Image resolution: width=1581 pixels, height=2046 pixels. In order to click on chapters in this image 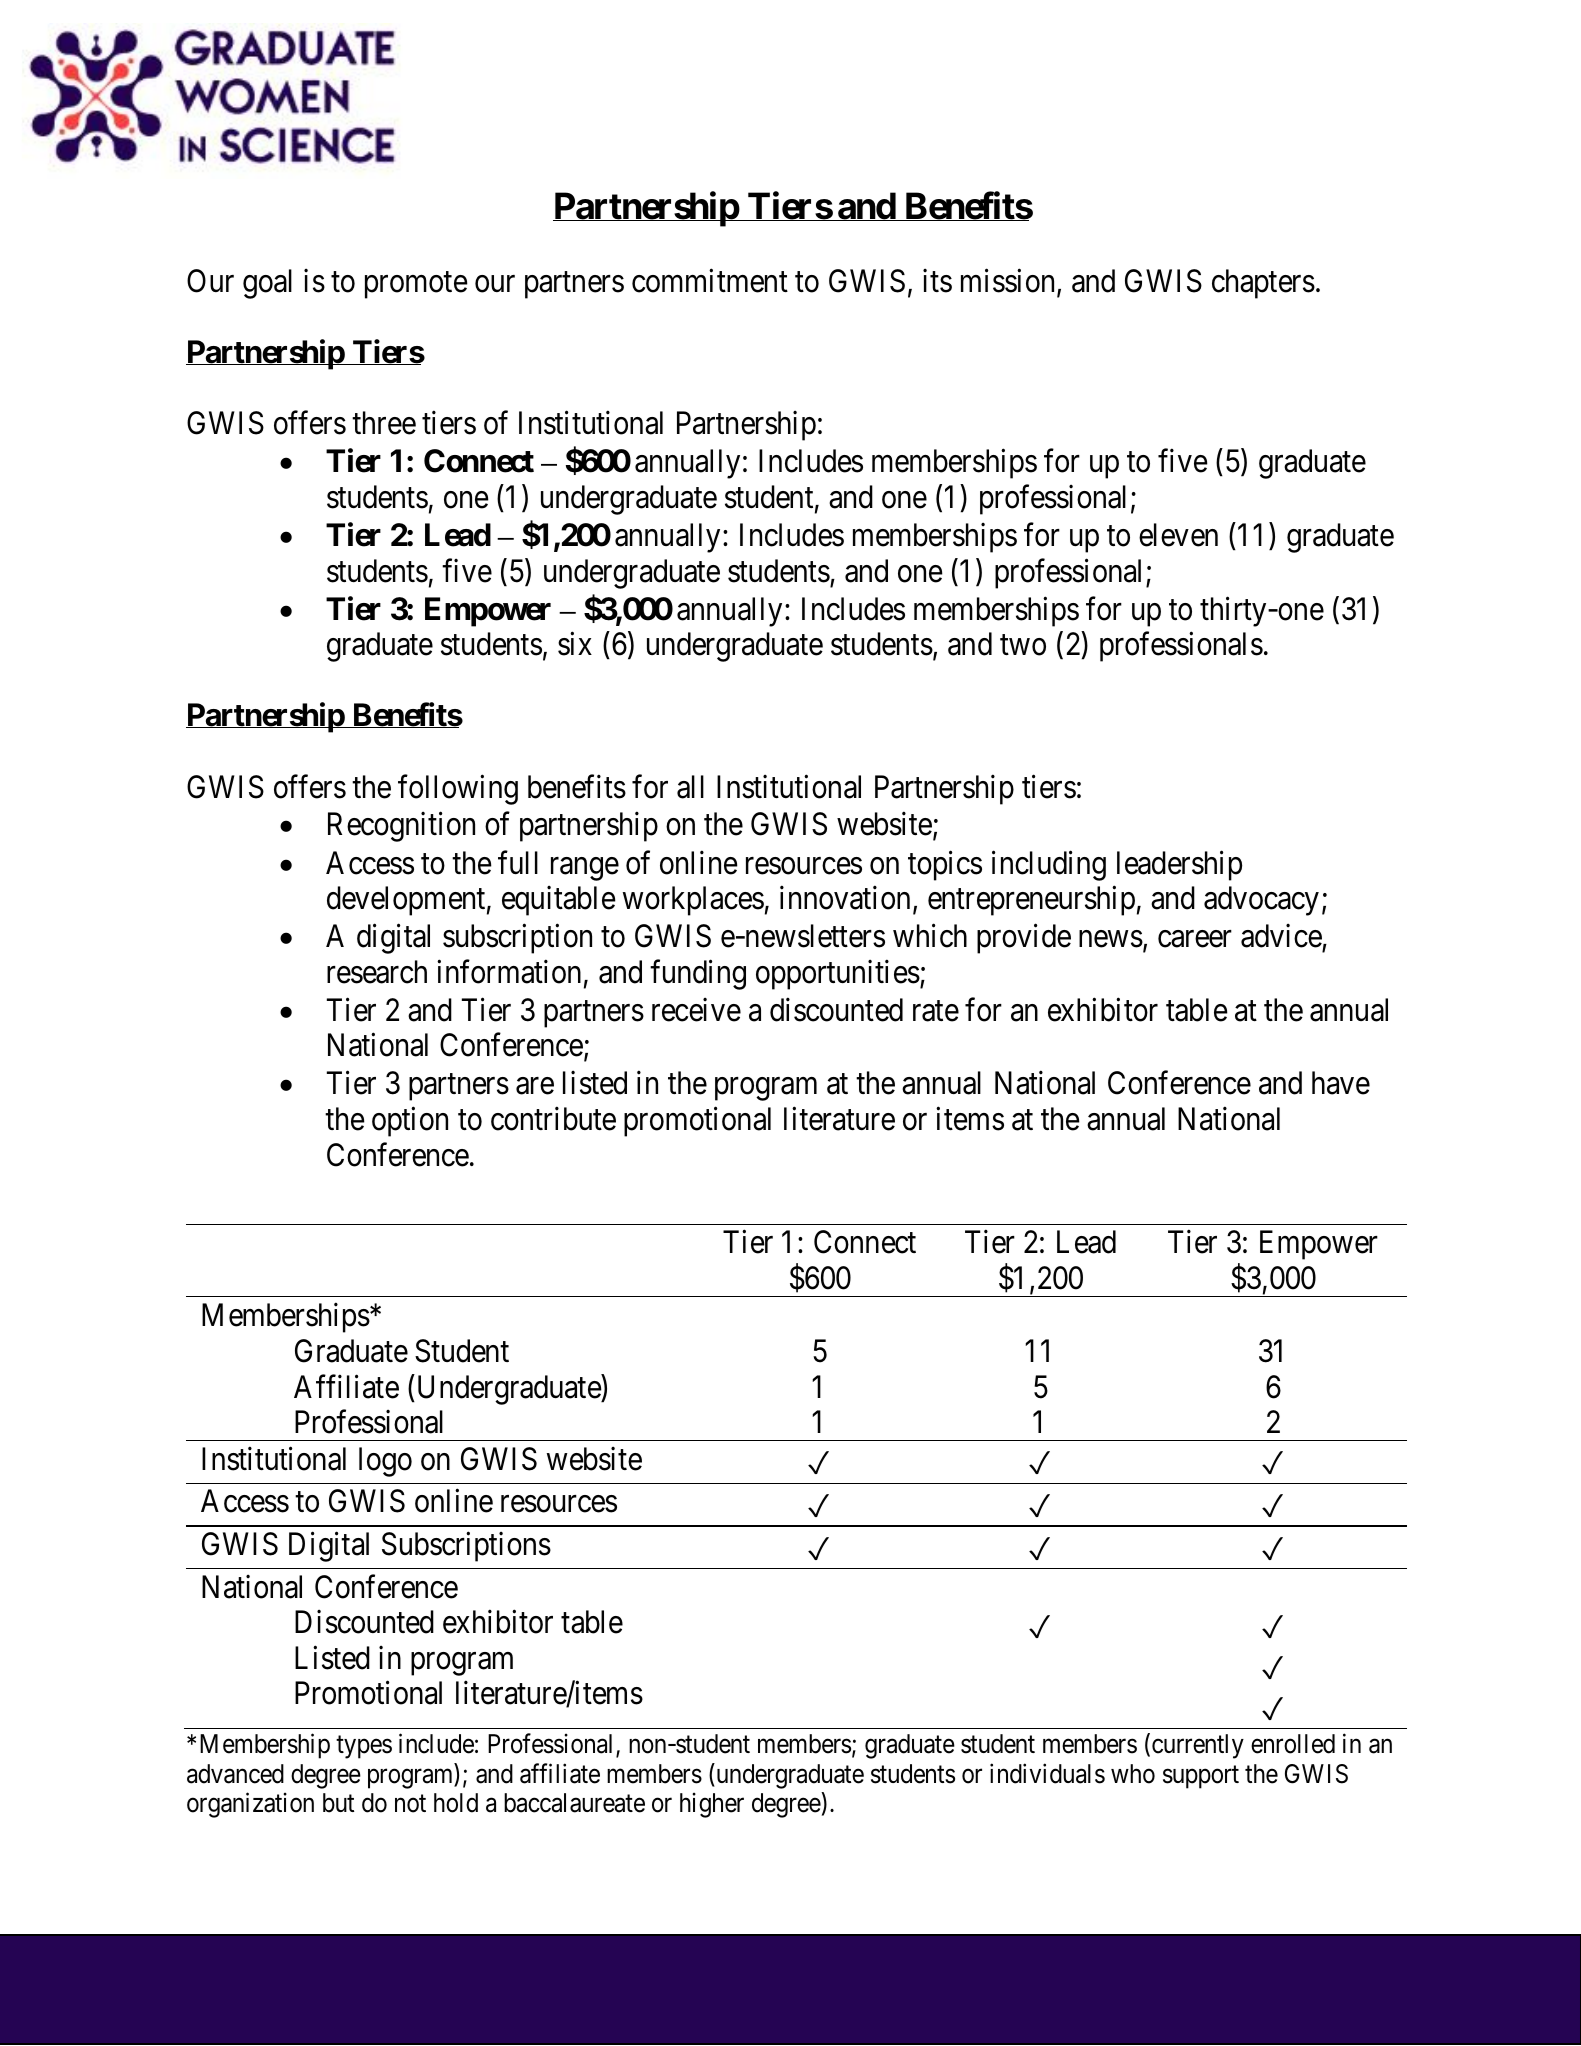, I will do `click(1263, 284)`.
